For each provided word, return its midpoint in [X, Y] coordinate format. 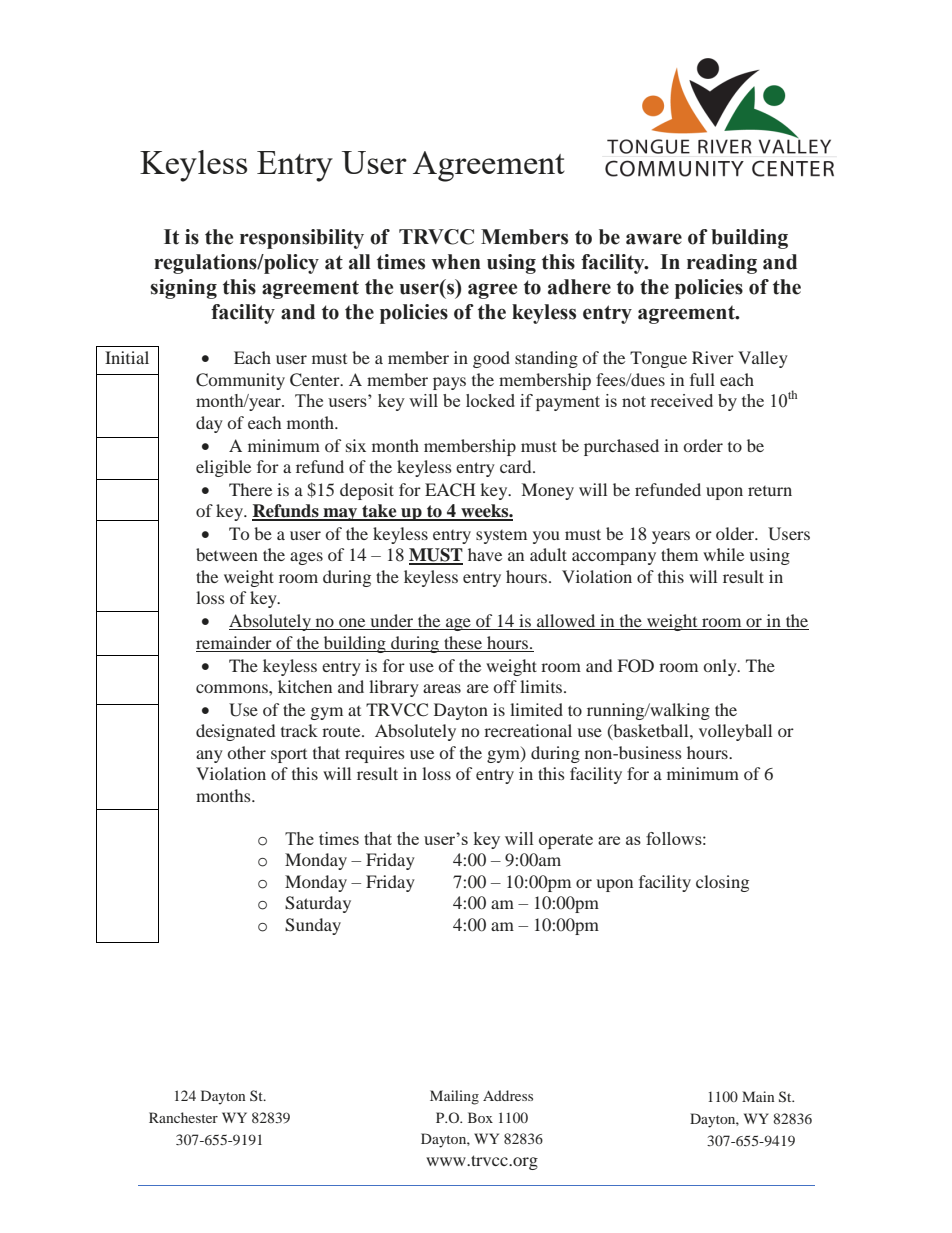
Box [480, 1117]
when [456, 262]
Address [508, 1095]
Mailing [454, 1097]
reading [722, 264]
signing [183, 289]
